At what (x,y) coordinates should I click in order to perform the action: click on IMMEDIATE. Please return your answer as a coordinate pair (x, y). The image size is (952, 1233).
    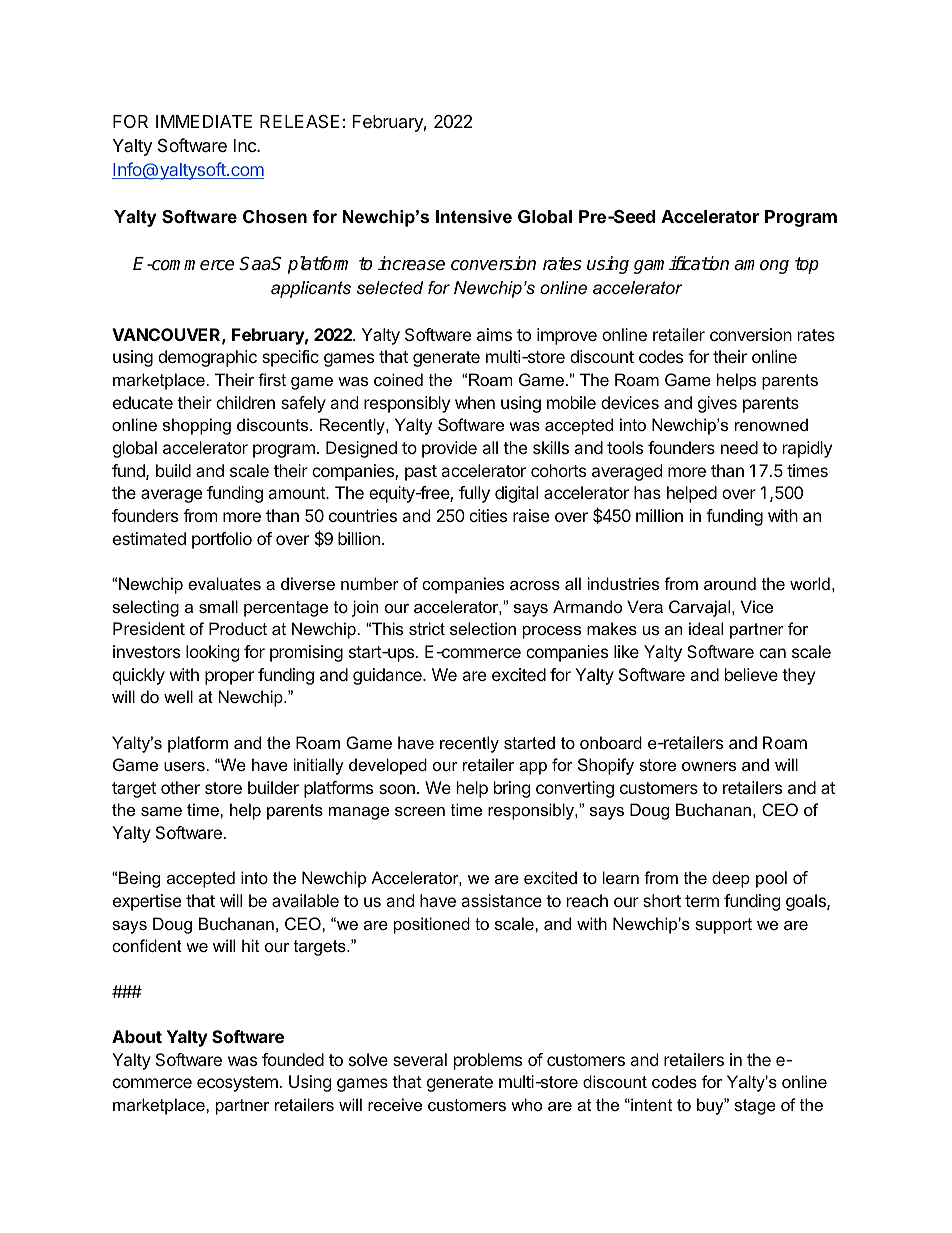
    Looking at the image, I should click on (204, 121).
